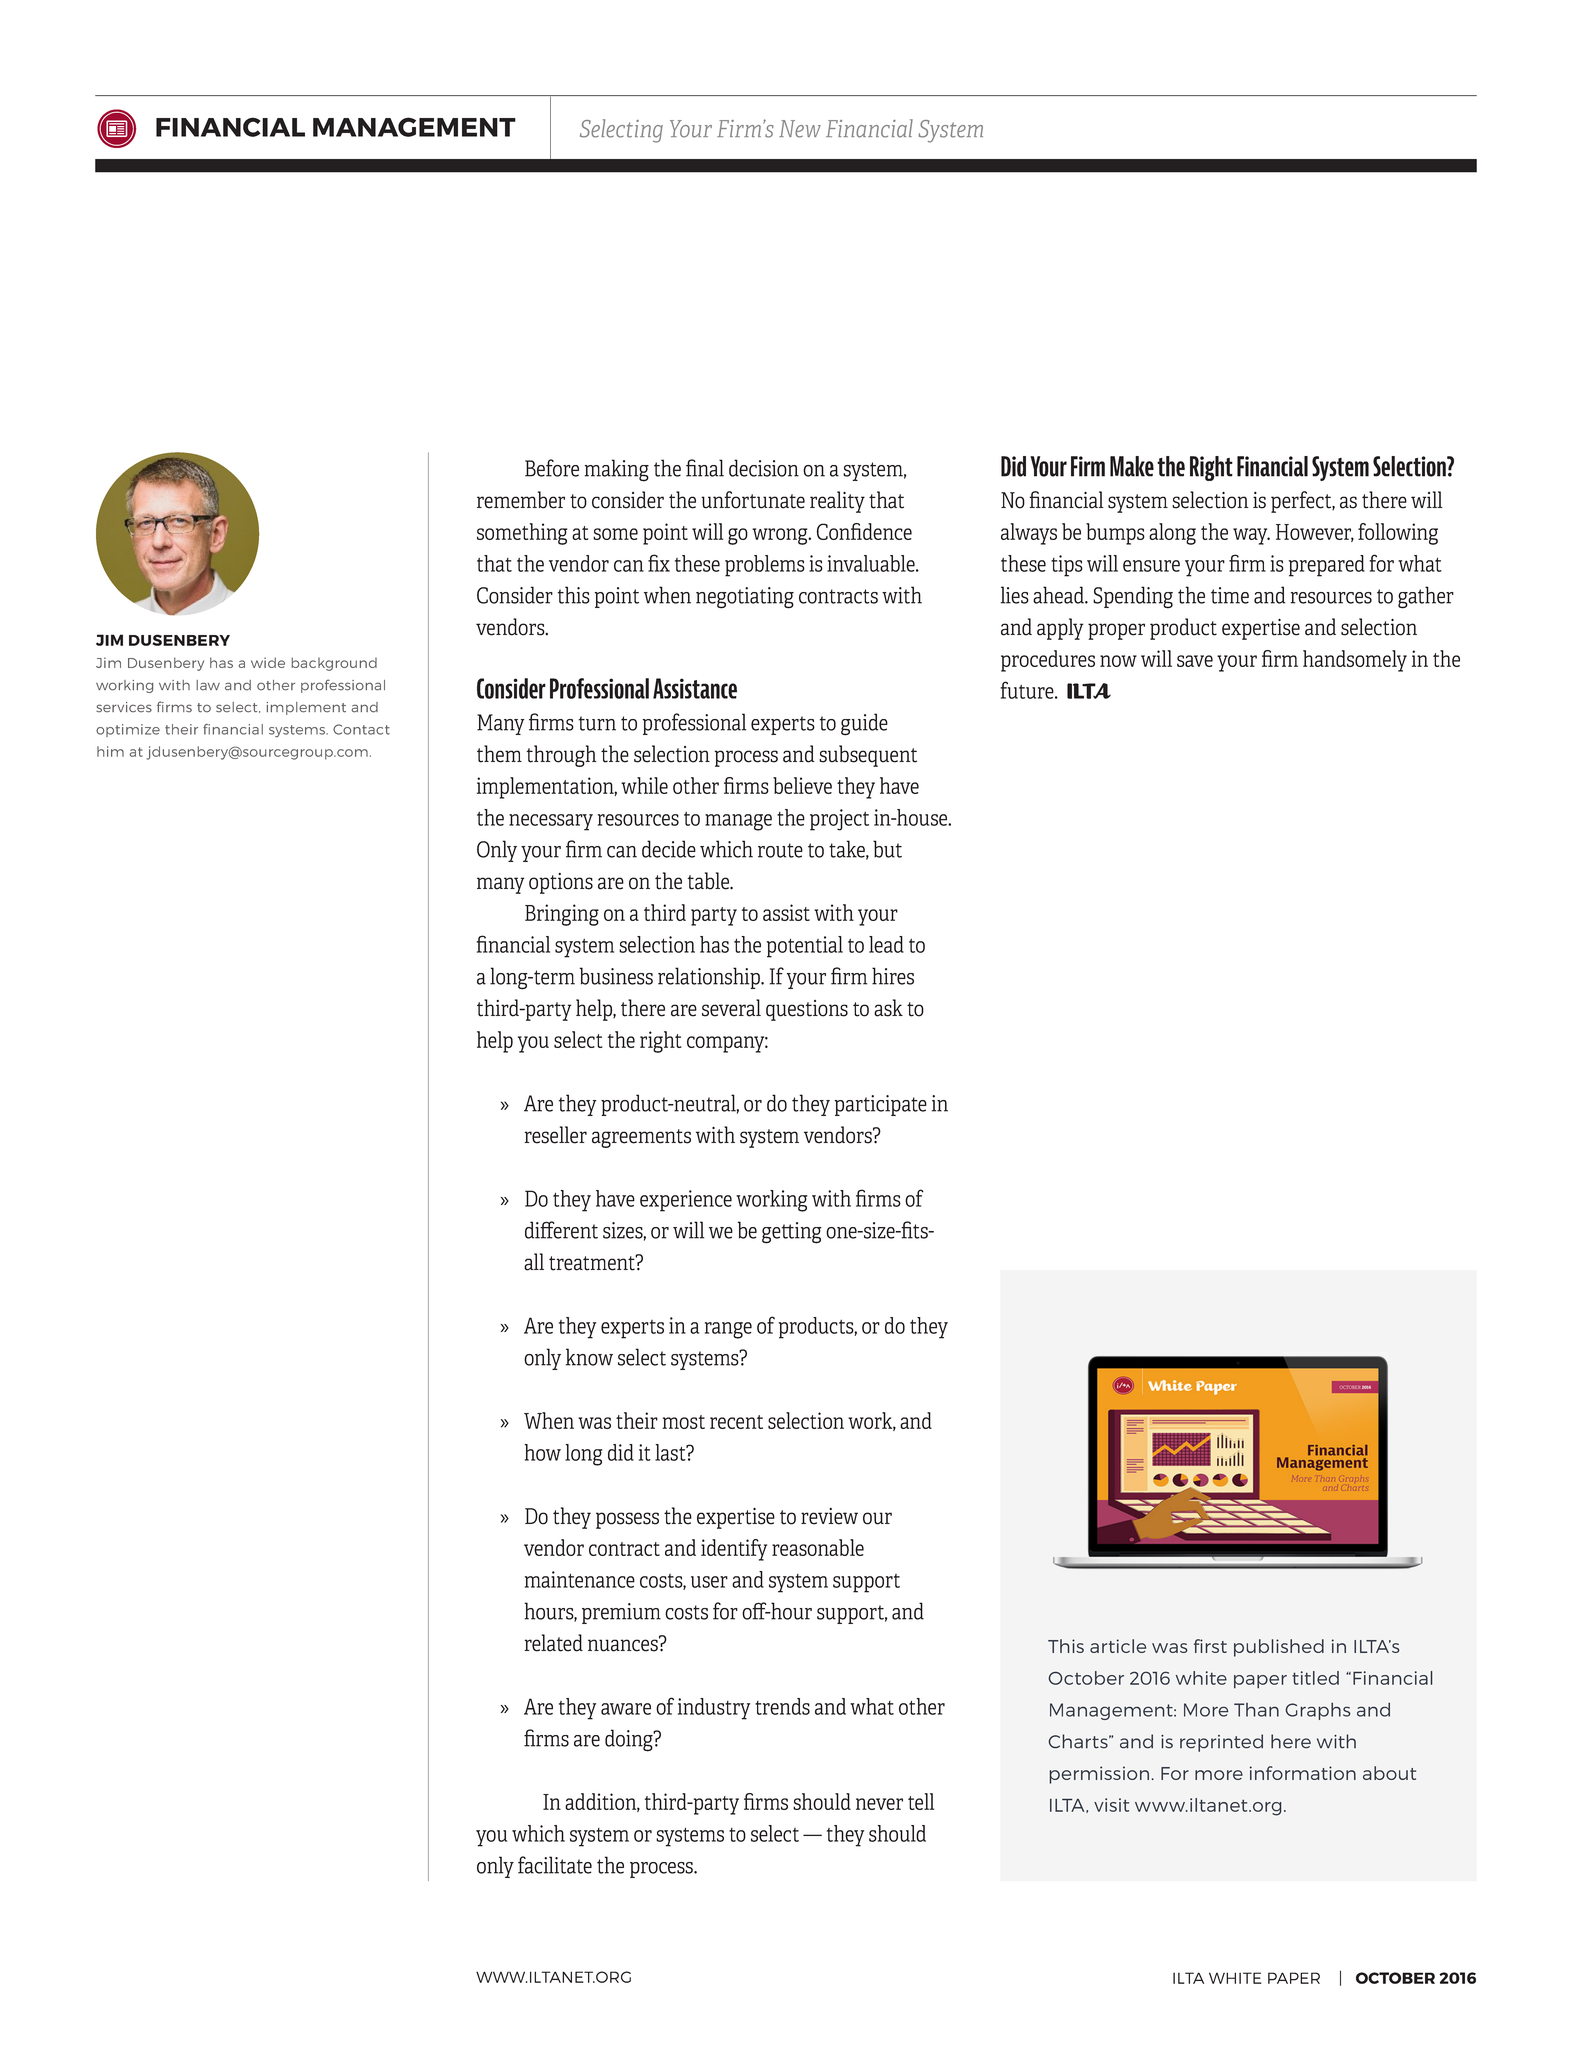  What do you see at coordinates (361, 729) in the screenshot?
I see `Contact` at bounding box center [361, 729].
